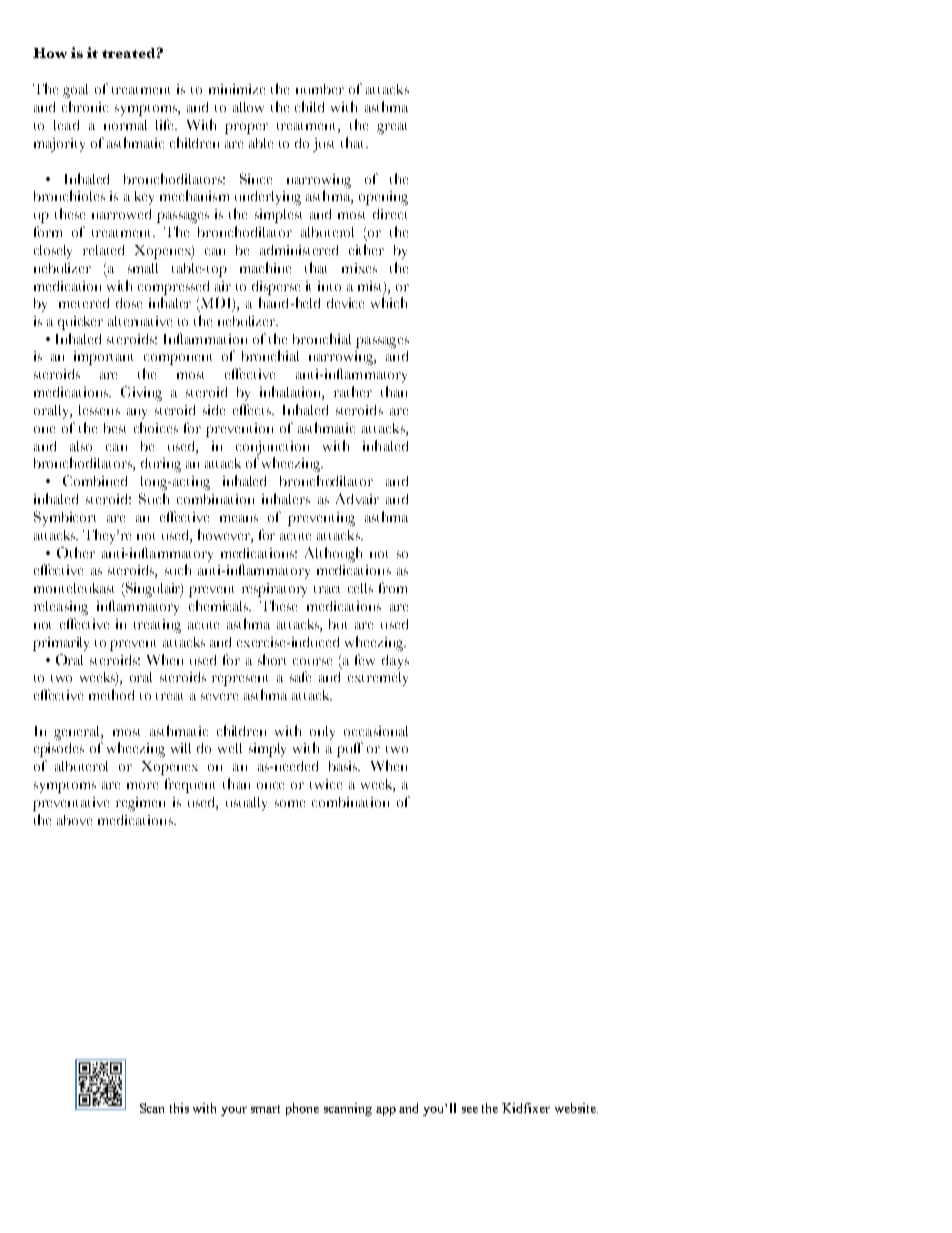  What do you see at coordinates (470, 1110) in the screenshot?
I see `see` at bounding box center [470, 1110].
